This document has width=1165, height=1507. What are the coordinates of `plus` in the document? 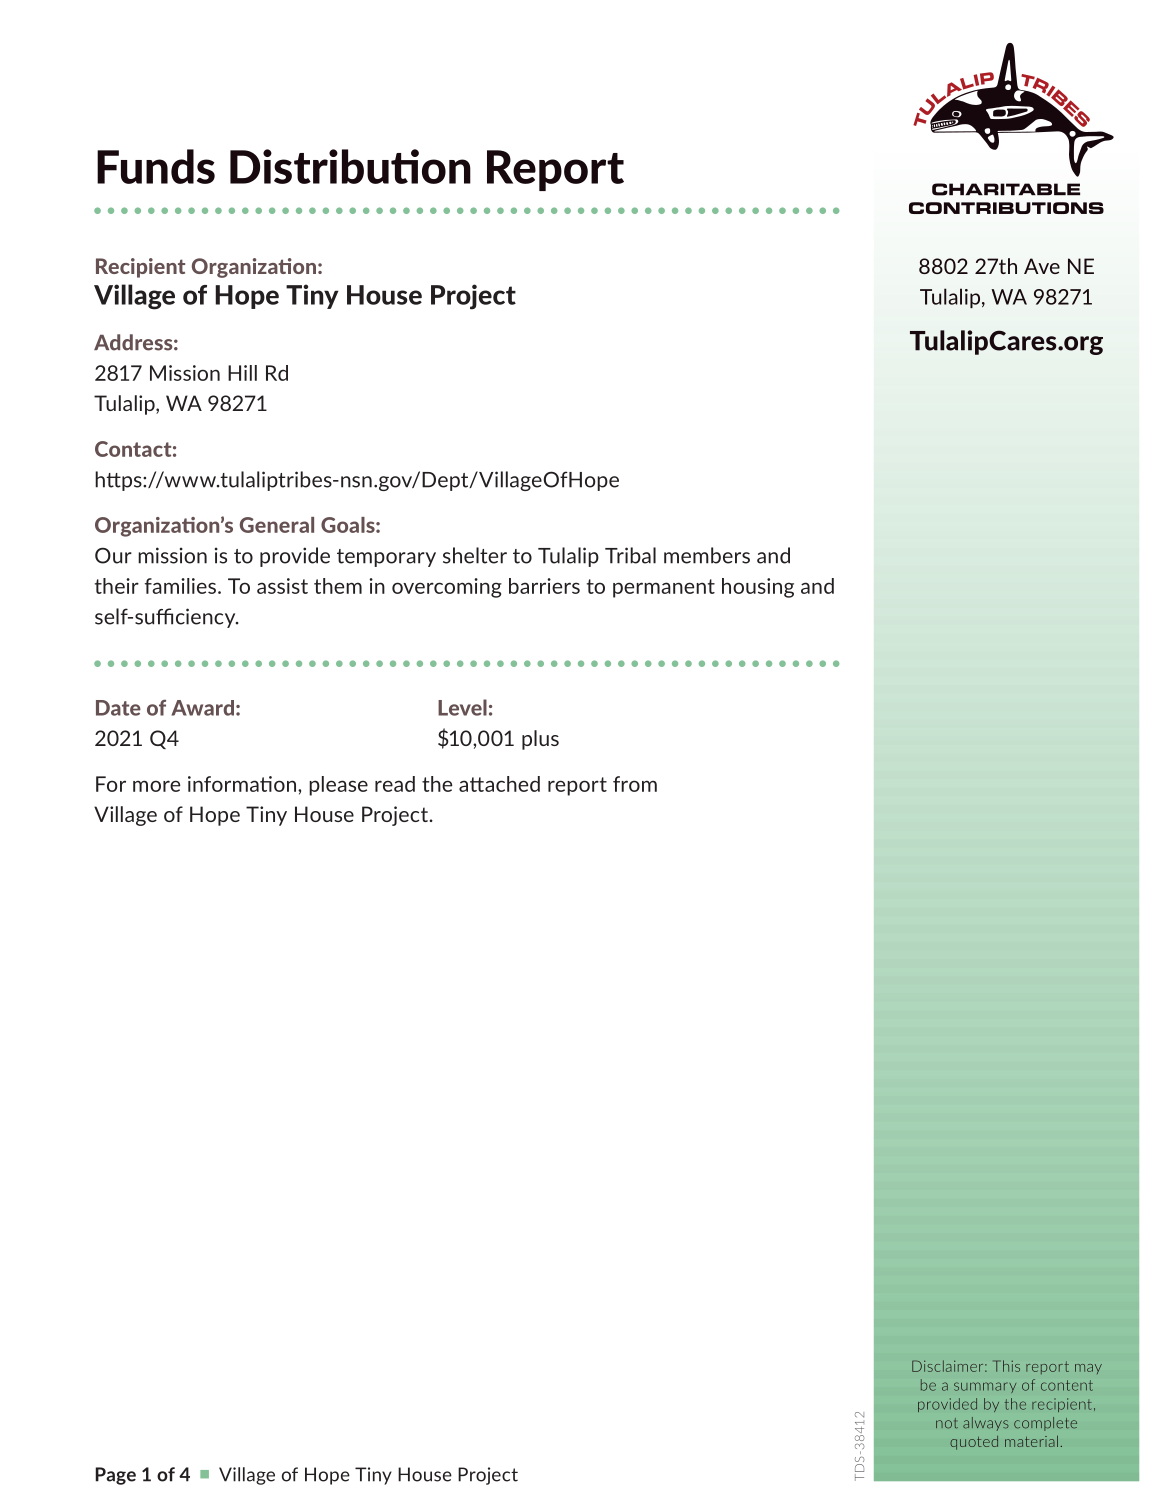 It's located at (540, 740).
